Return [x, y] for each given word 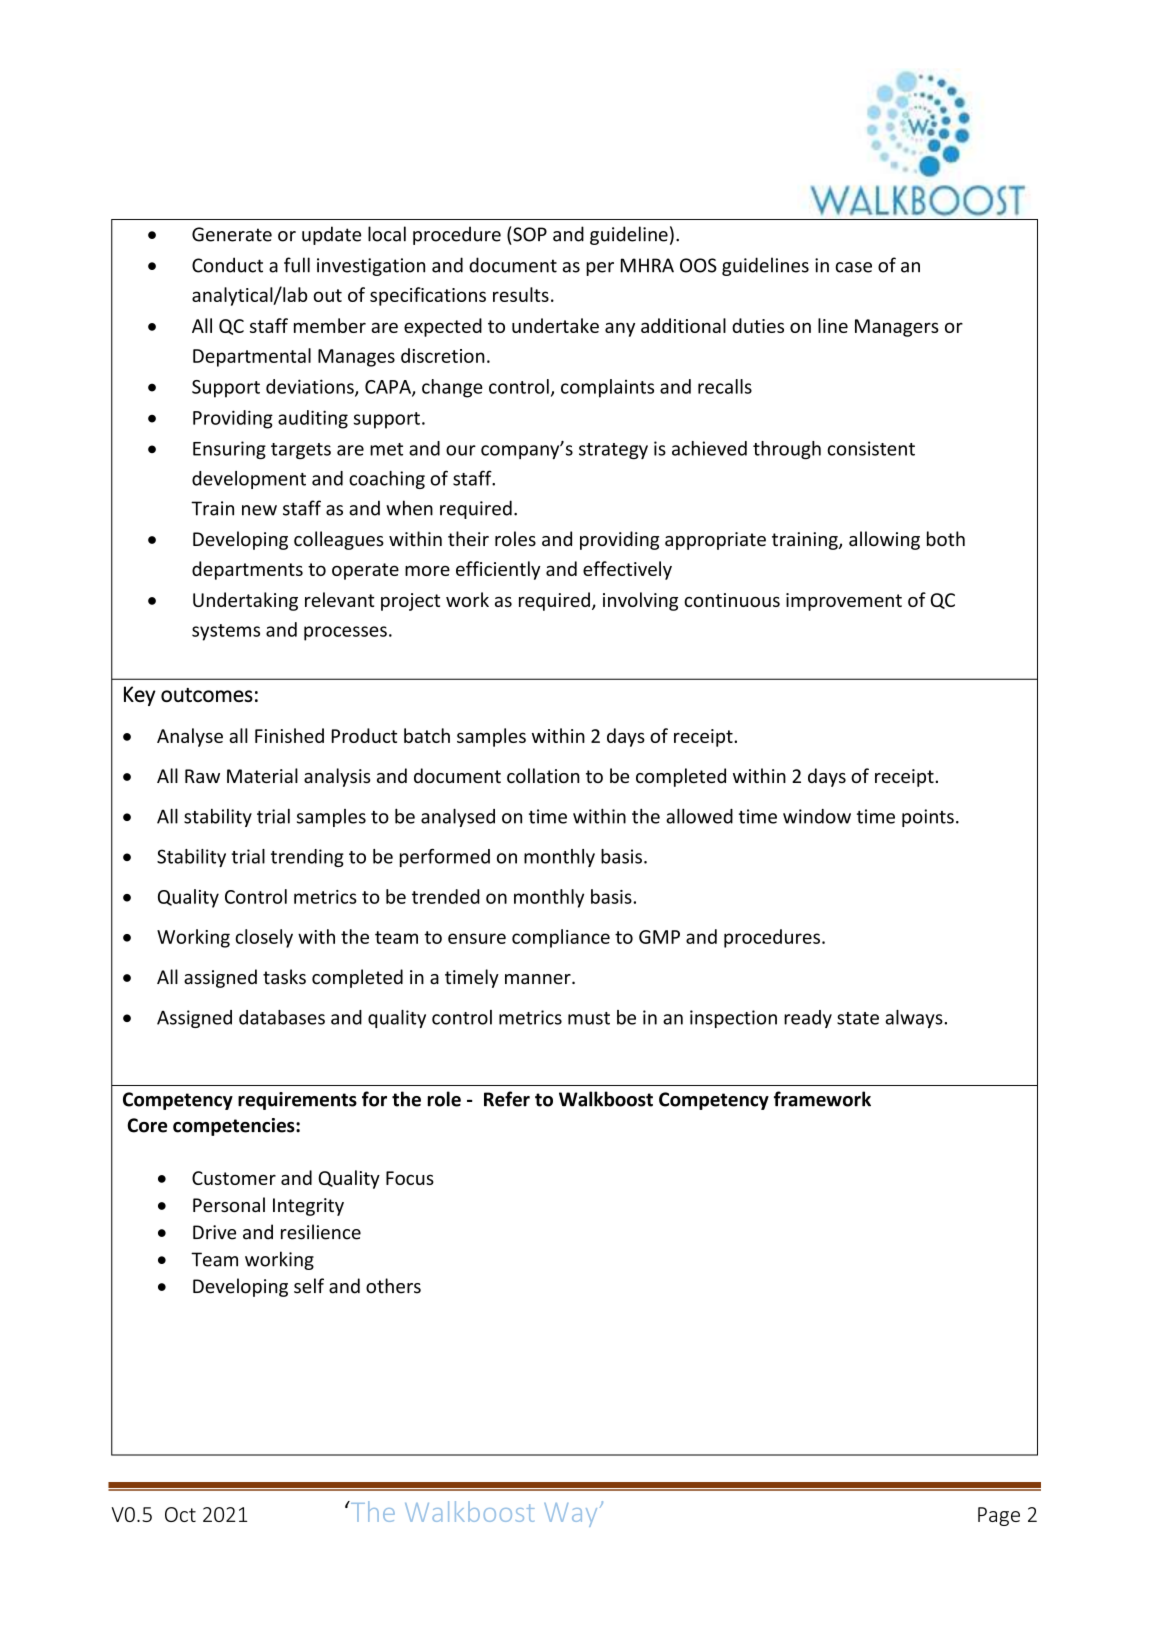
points [928, 818]
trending [307, 858]
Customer [234, 1178]
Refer [507, 1099]
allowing [884, 540]
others [393, 1286]
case [853, 267]
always [915, 1019]
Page [999, 1516]
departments [247, 570]
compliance [561, 938]
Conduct [227, 265]
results [521, 294]
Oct [180, 1514]
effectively [627, 570]
